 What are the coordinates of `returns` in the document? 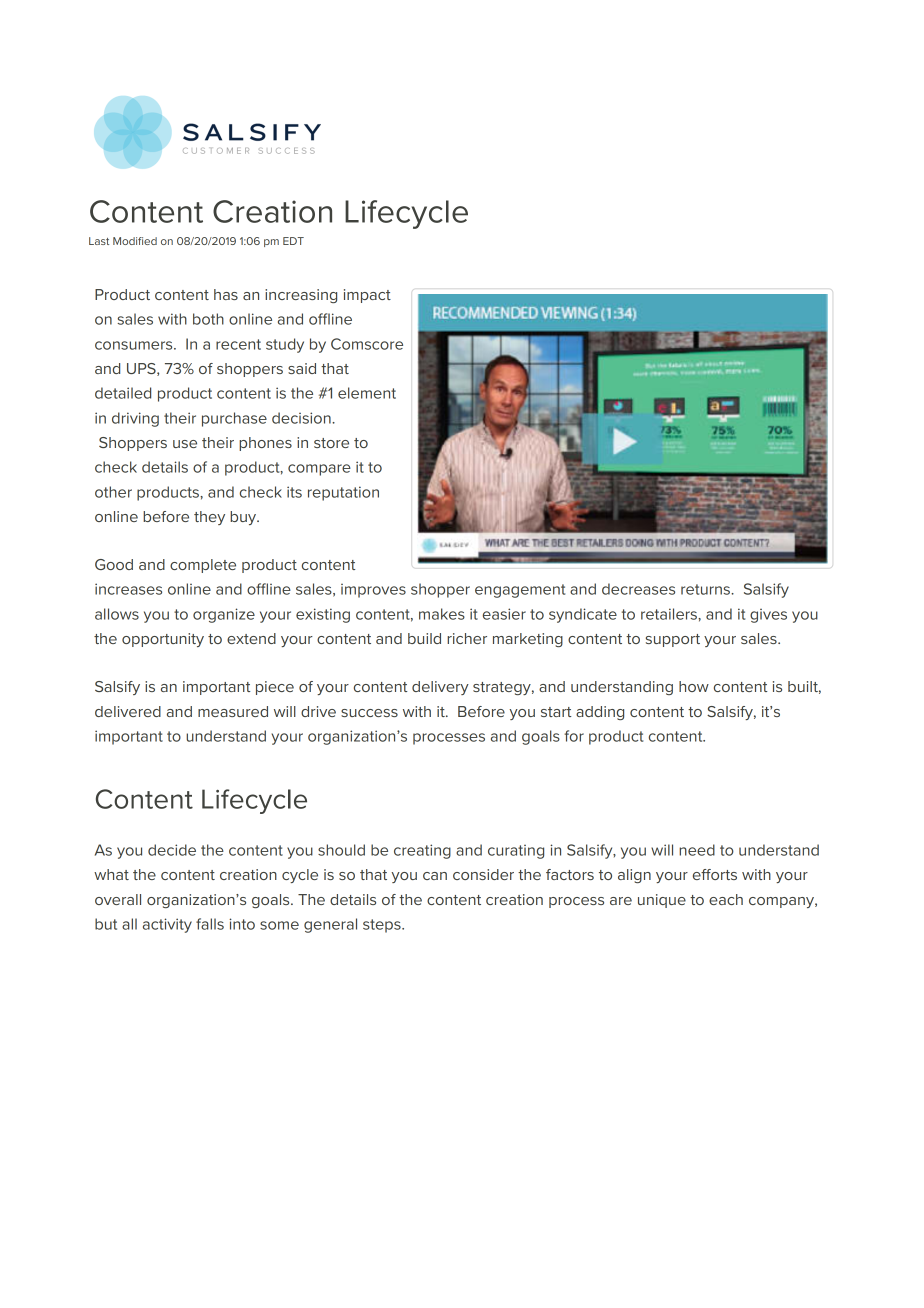 It's located at (706, 589).
